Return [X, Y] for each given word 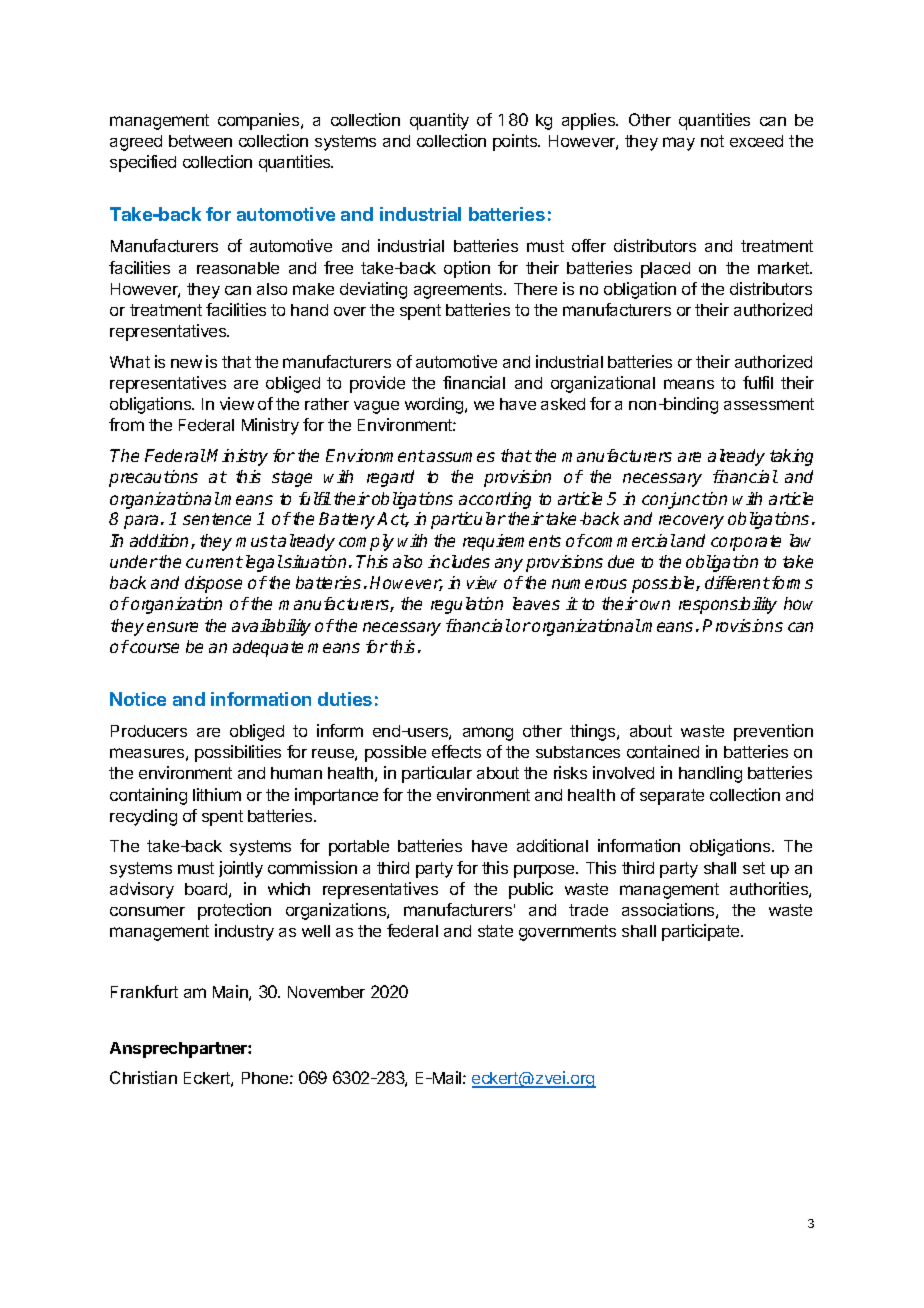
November [326, 992]
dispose [213, 584]
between [200, 141]
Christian [143, 1077]
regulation [467, 605]
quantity [439, 121]
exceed [756, 141]
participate [702, 932]
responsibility [728, 605]
